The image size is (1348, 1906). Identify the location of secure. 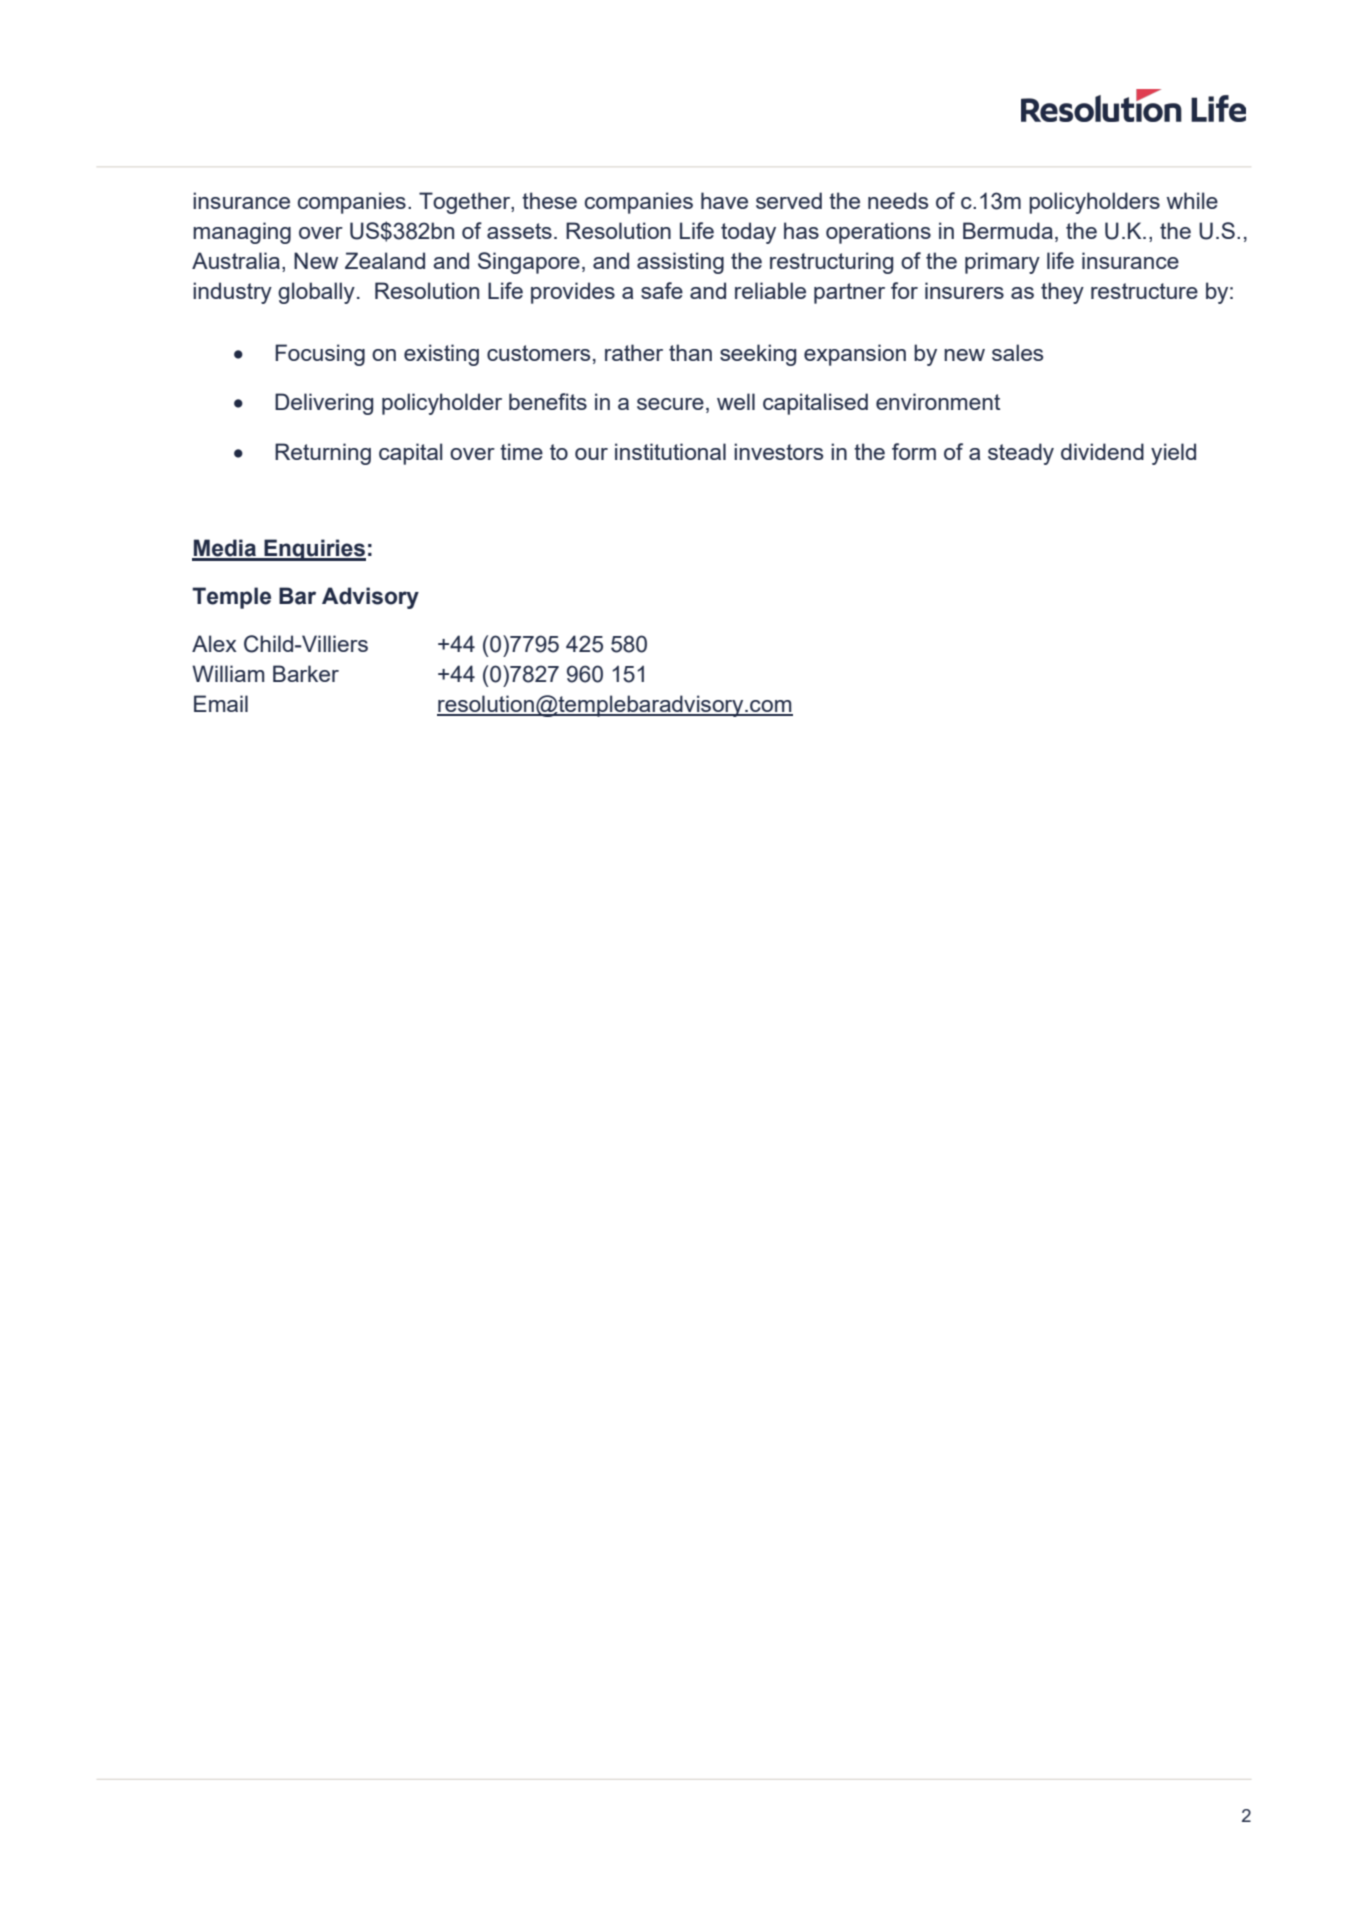
(670, 404).
